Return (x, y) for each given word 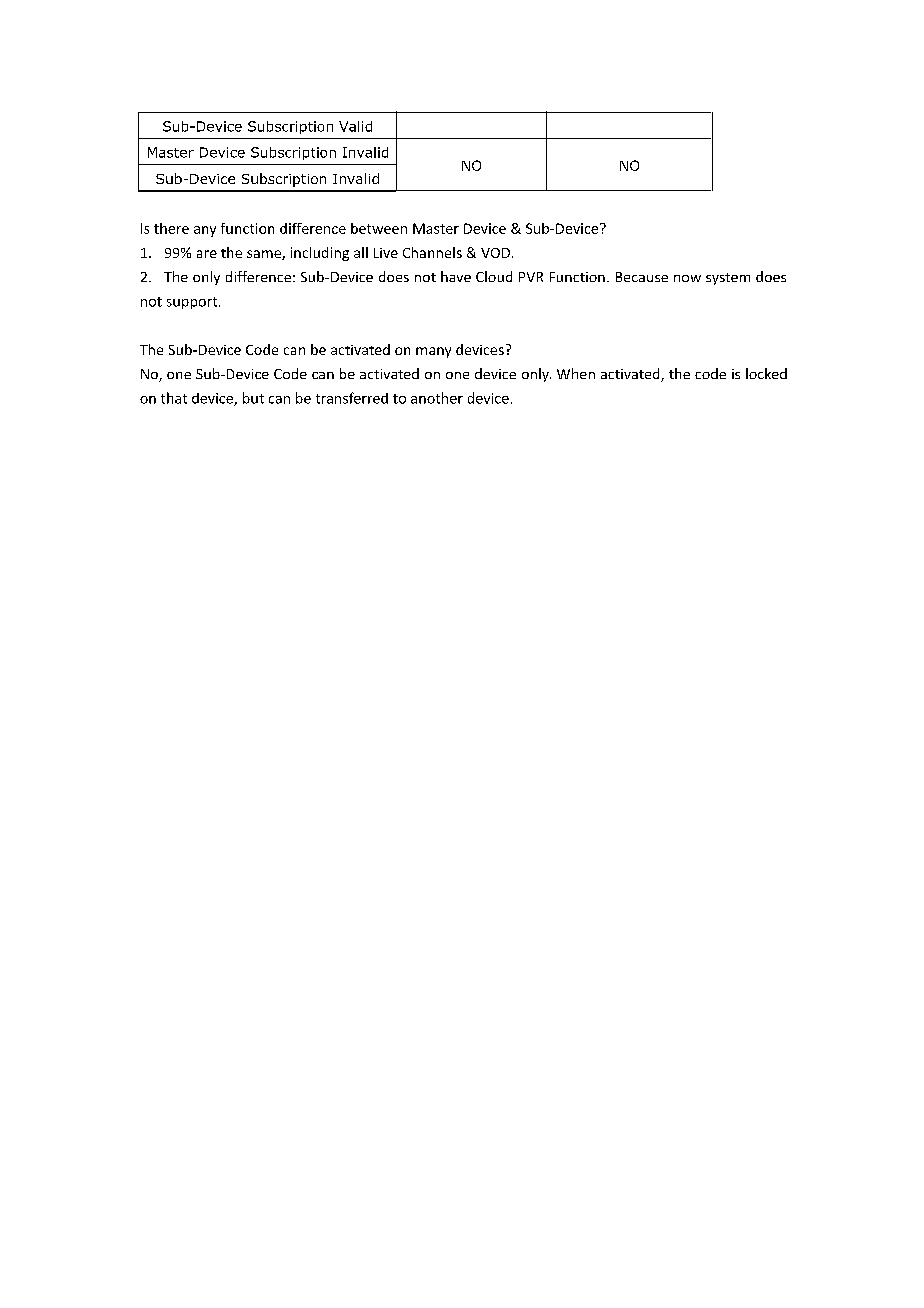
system (728, 279)
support (193, 303)
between (379, 228)
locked (766, 373)
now (687, 278)
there (171, 228)
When (576, 373)
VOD (497, 253)
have (456, 276)
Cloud (494, 276)
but (253, 398)
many (433, 352)
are (207, 254)
